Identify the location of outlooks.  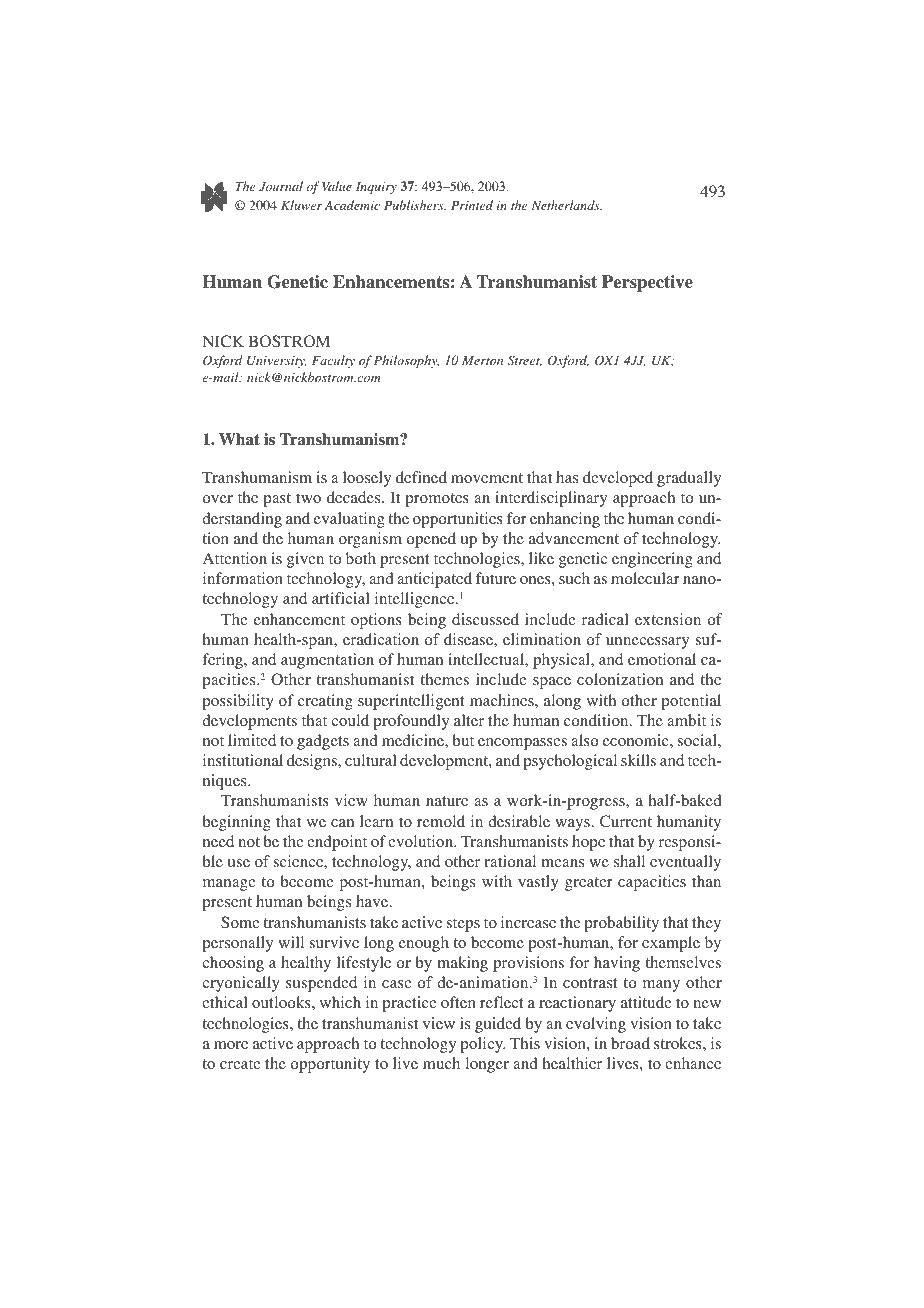
(282, 1002).
